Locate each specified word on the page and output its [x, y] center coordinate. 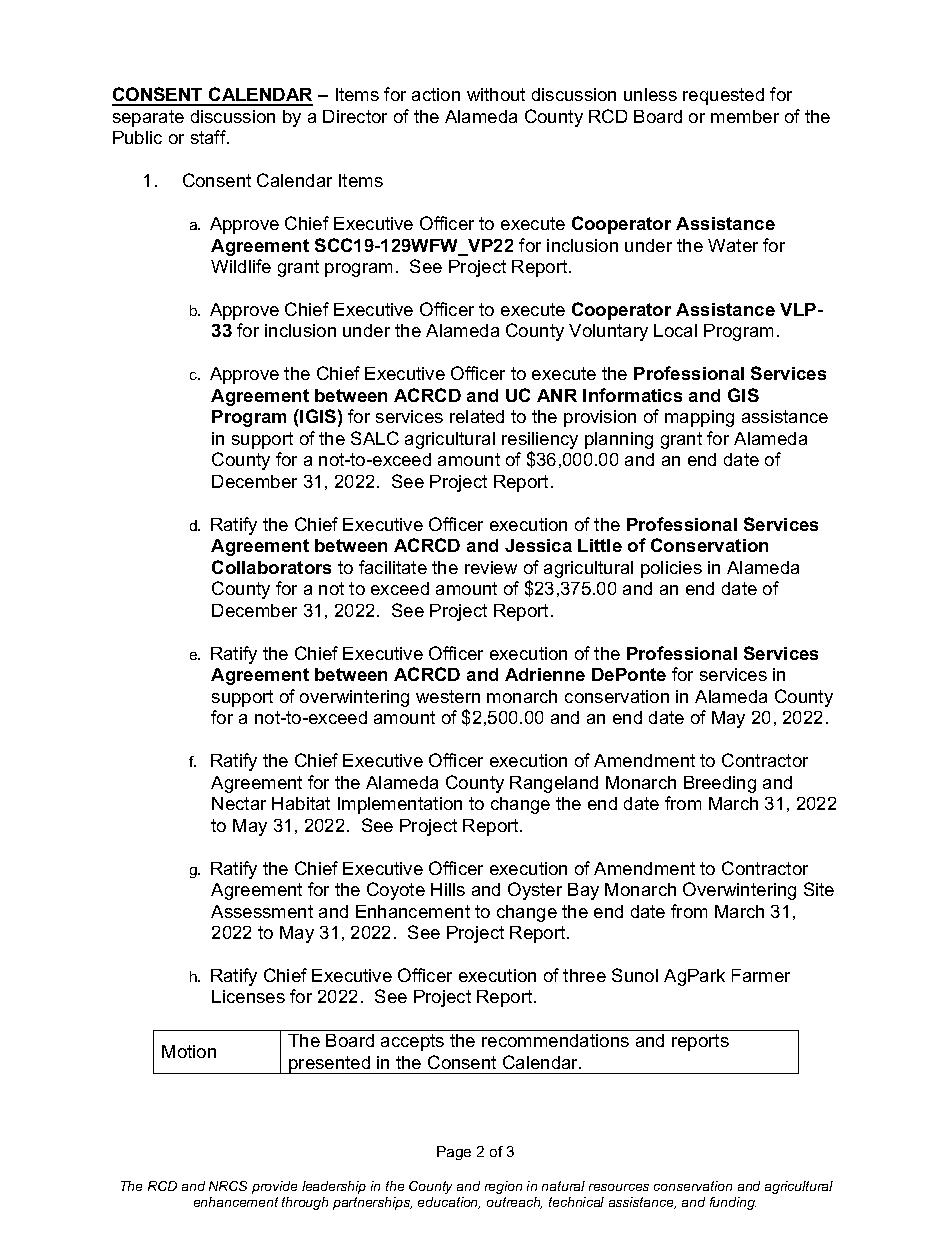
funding [733, 1203]
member [745, 116]
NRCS [228, 1186]
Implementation [400, 805]
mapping [699, 418]
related [477, 416]
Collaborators [271, 567]
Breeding [720, 784]
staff [209, 137]
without [496, 94]
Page [454, 1153]
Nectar [239, 803]
